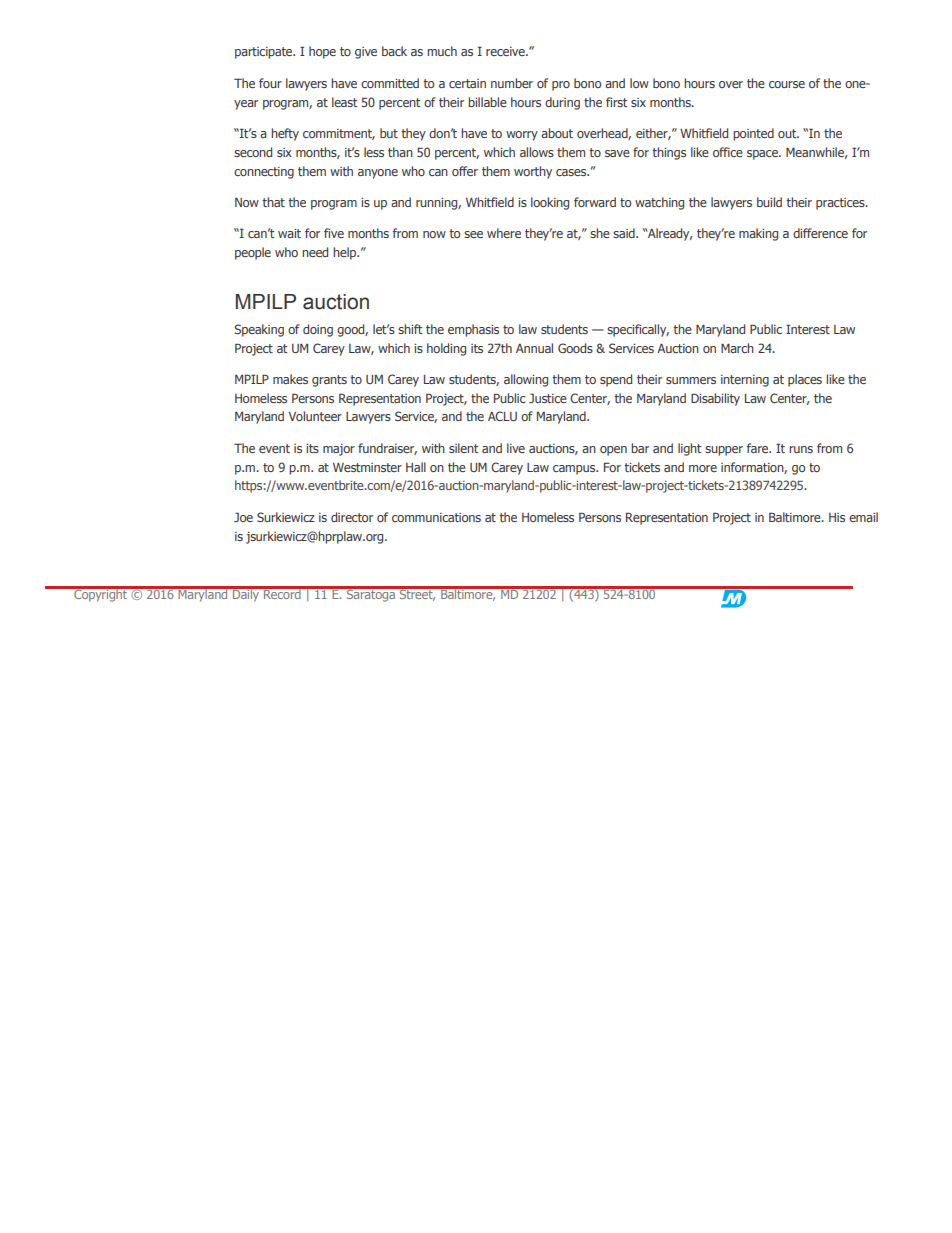  I want to click on offer, so click(465, 171).
